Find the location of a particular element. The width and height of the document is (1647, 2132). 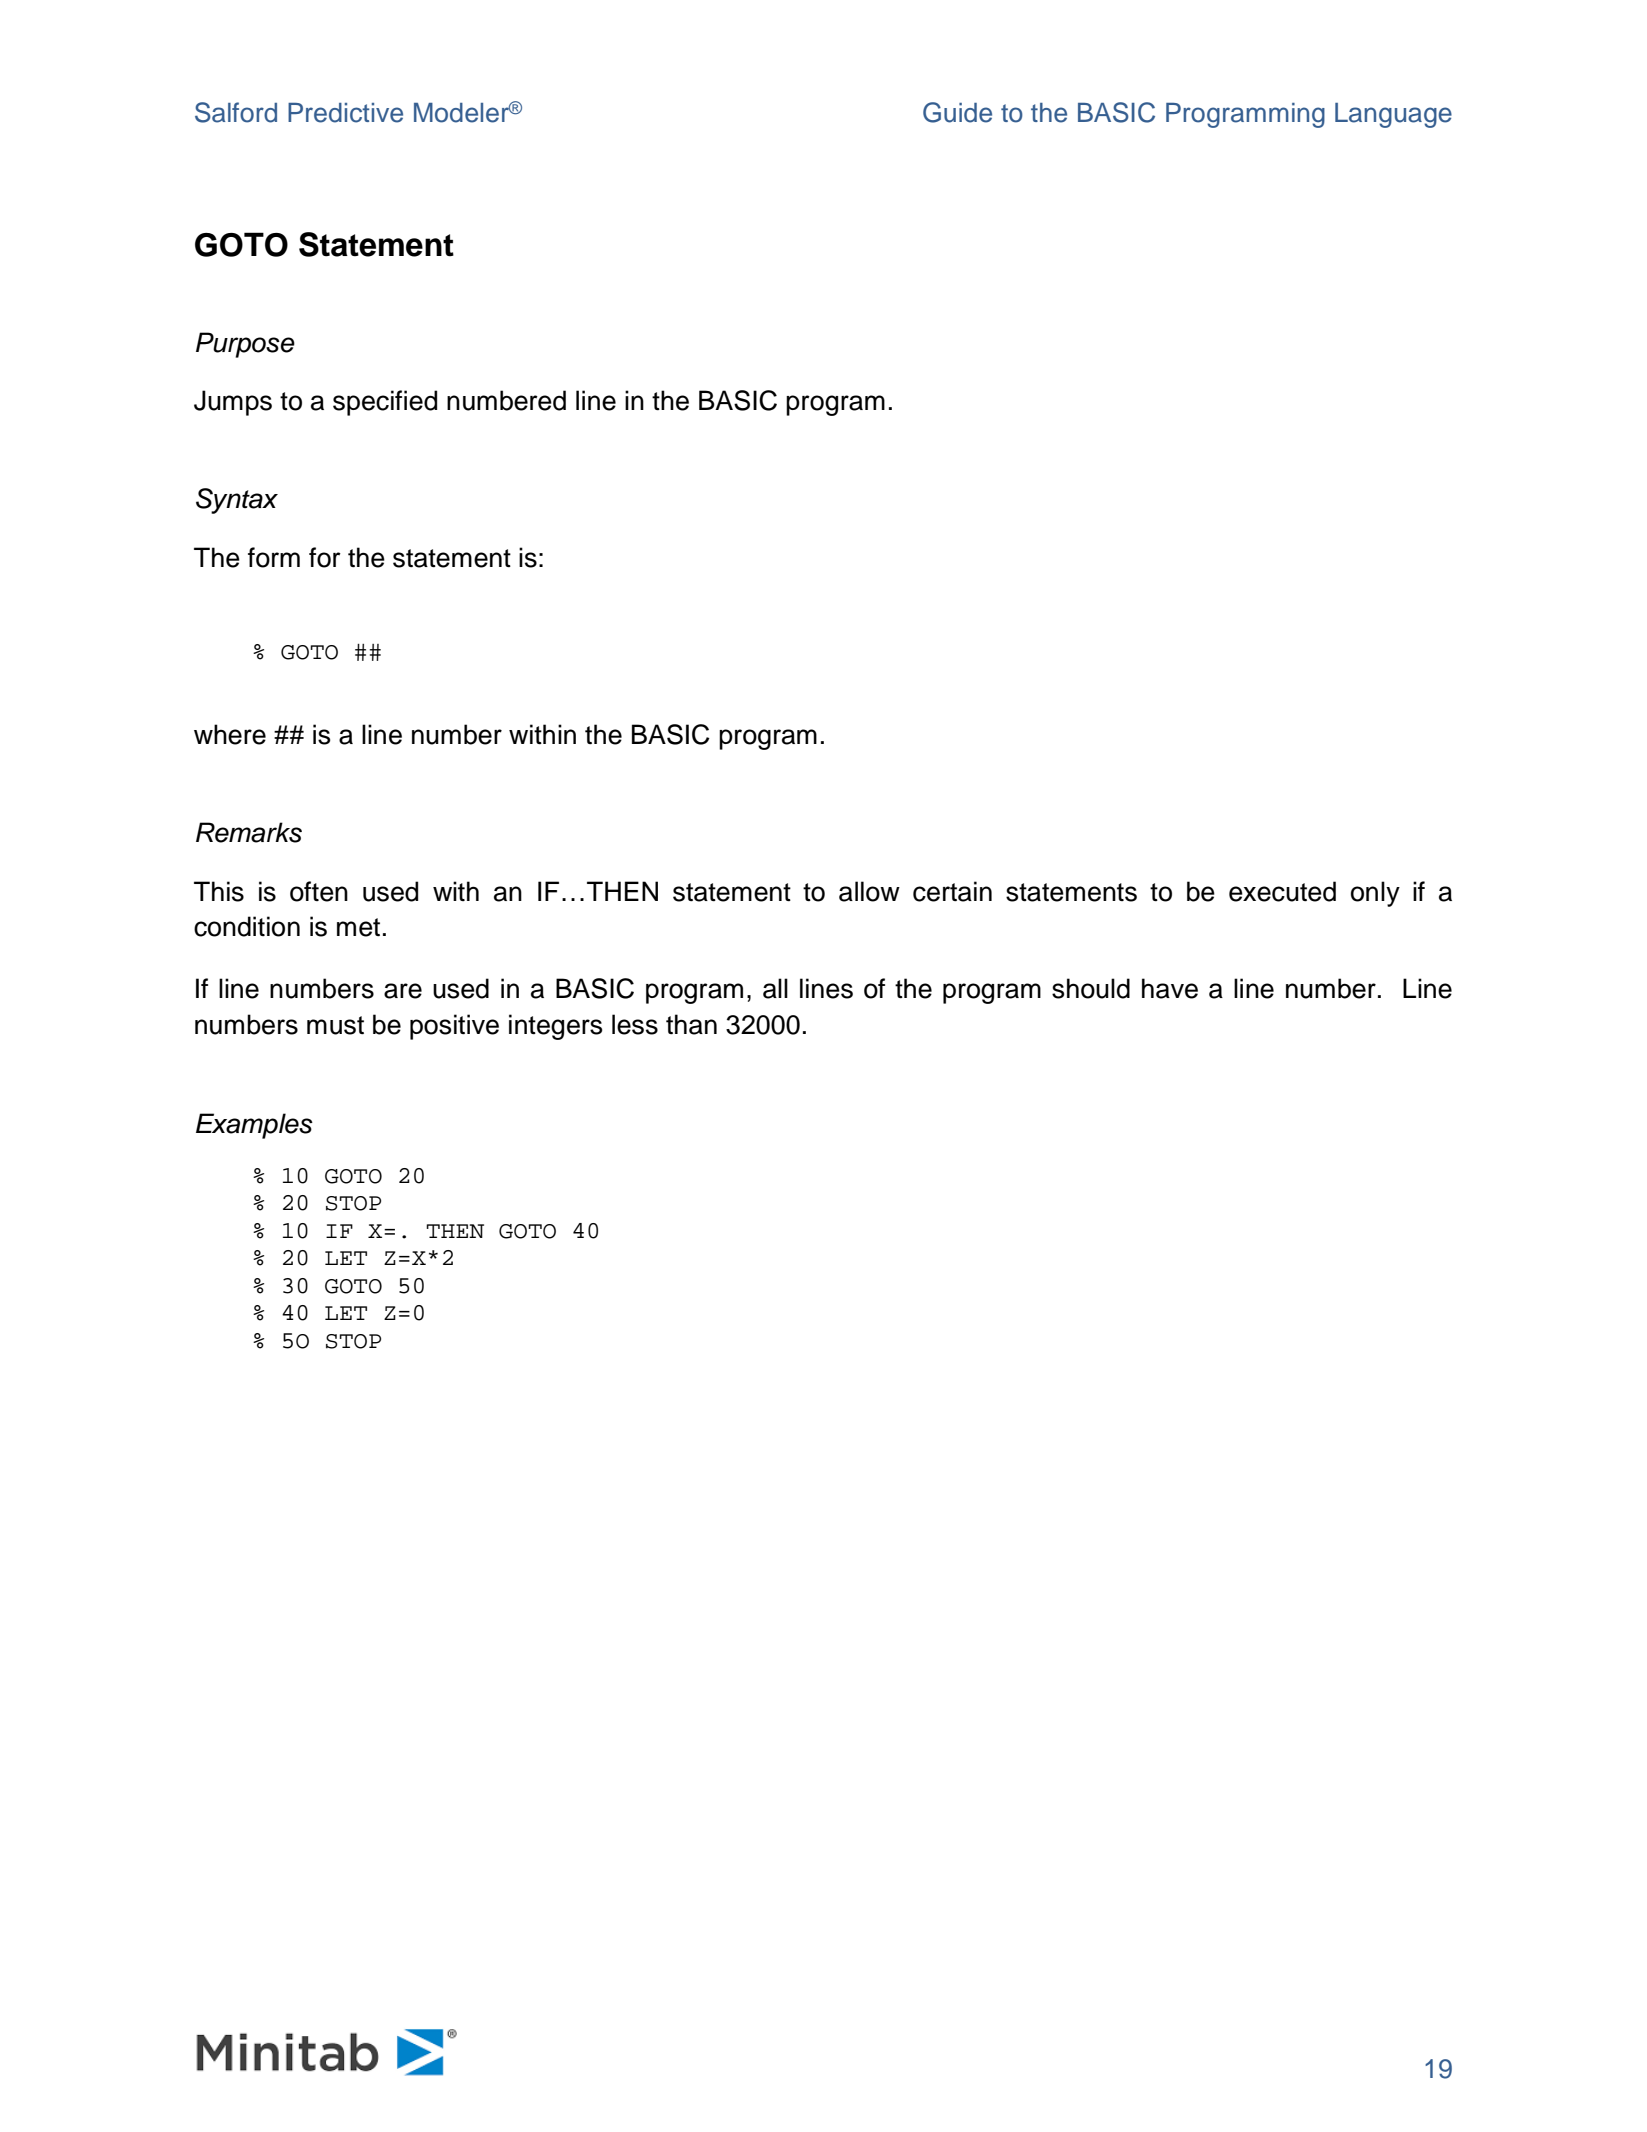

executed is located at coordinates (1282, 891).
